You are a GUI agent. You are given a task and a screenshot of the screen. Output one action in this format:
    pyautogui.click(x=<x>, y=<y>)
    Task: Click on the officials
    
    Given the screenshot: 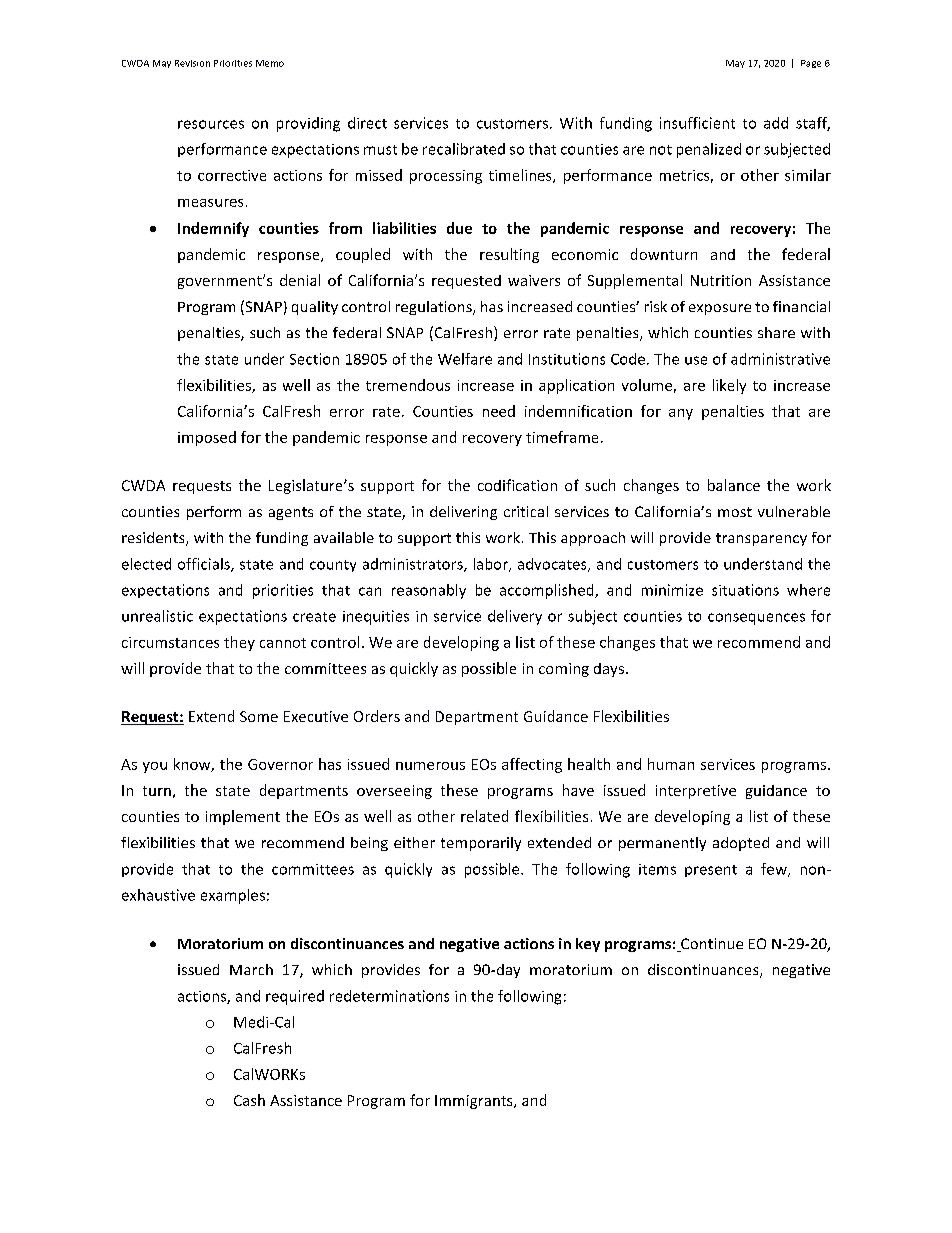 What is the action you would take?
    pyautogui.click(x=205, y=565)
